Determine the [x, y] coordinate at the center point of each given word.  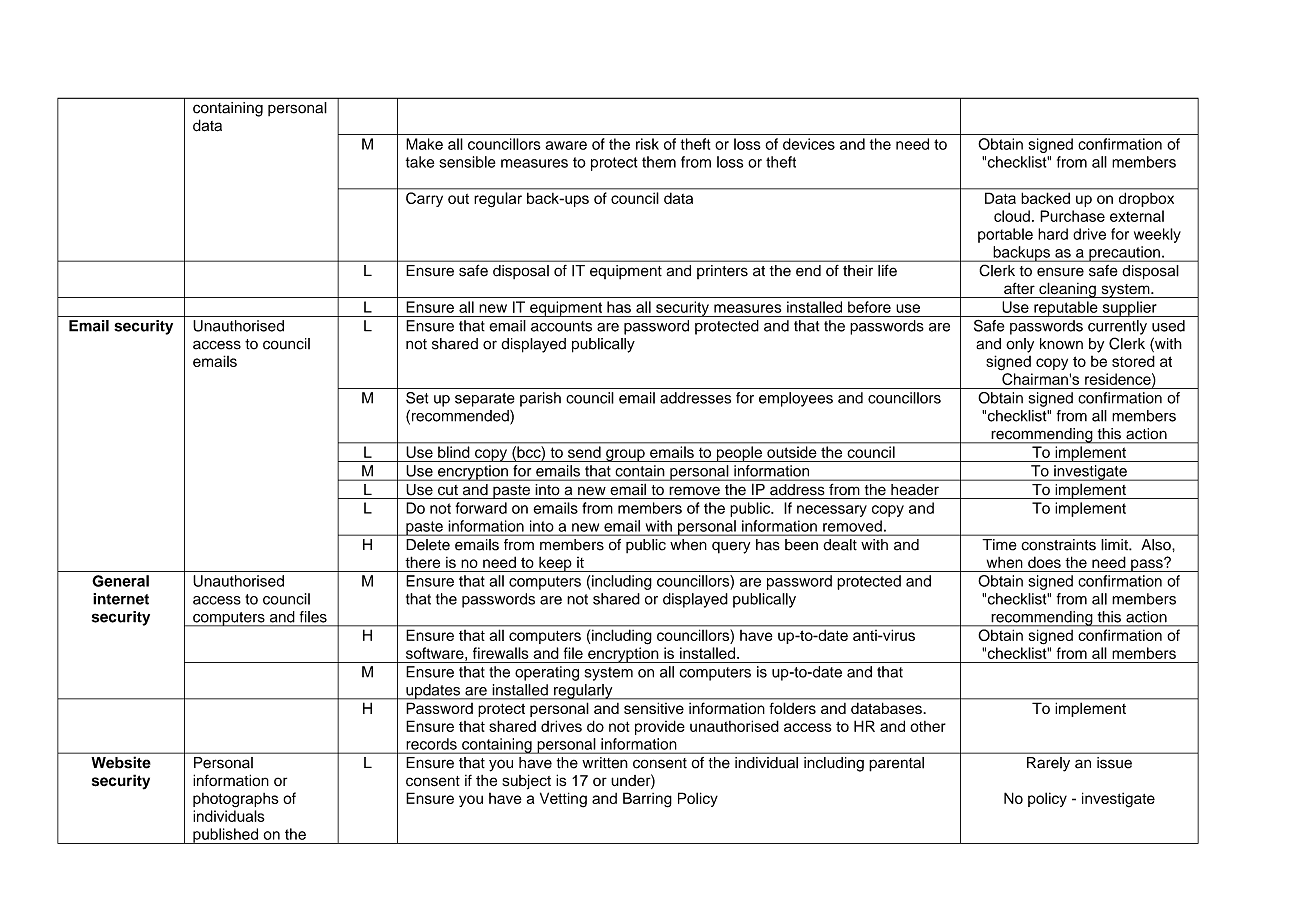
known [1061, 344]
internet [121, 599]
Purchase [1072, 216]
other [928, 726]
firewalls [501, 653]
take [420, 162]
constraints [1058, 545]
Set [417, 398]
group [625, 455]
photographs [236, 800]
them [659, 162]
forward [481, 508]
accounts [561, 326]
